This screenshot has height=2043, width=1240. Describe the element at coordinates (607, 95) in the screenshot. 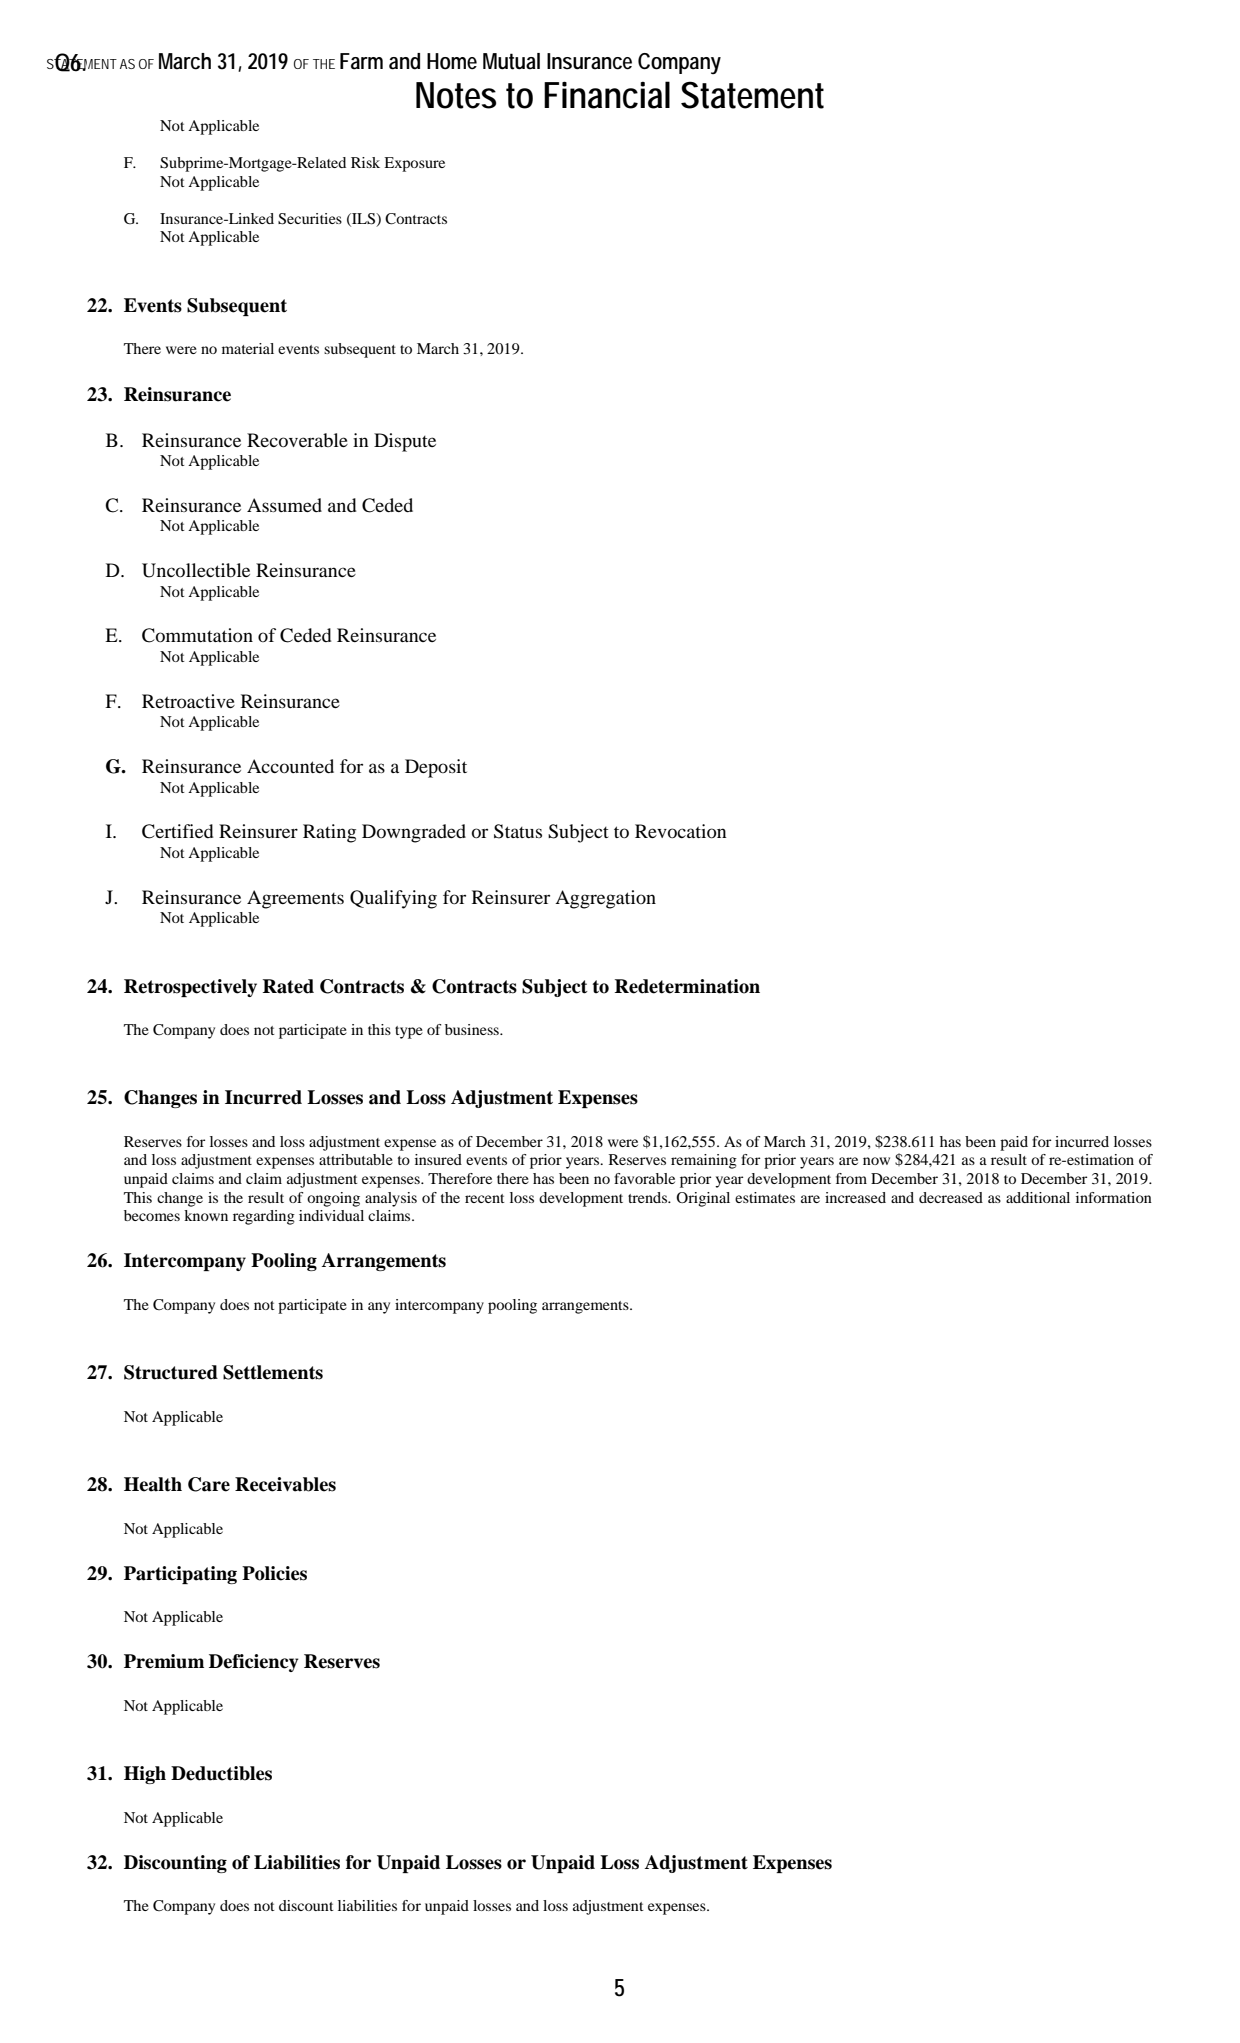

I see `Financial` at that location.
